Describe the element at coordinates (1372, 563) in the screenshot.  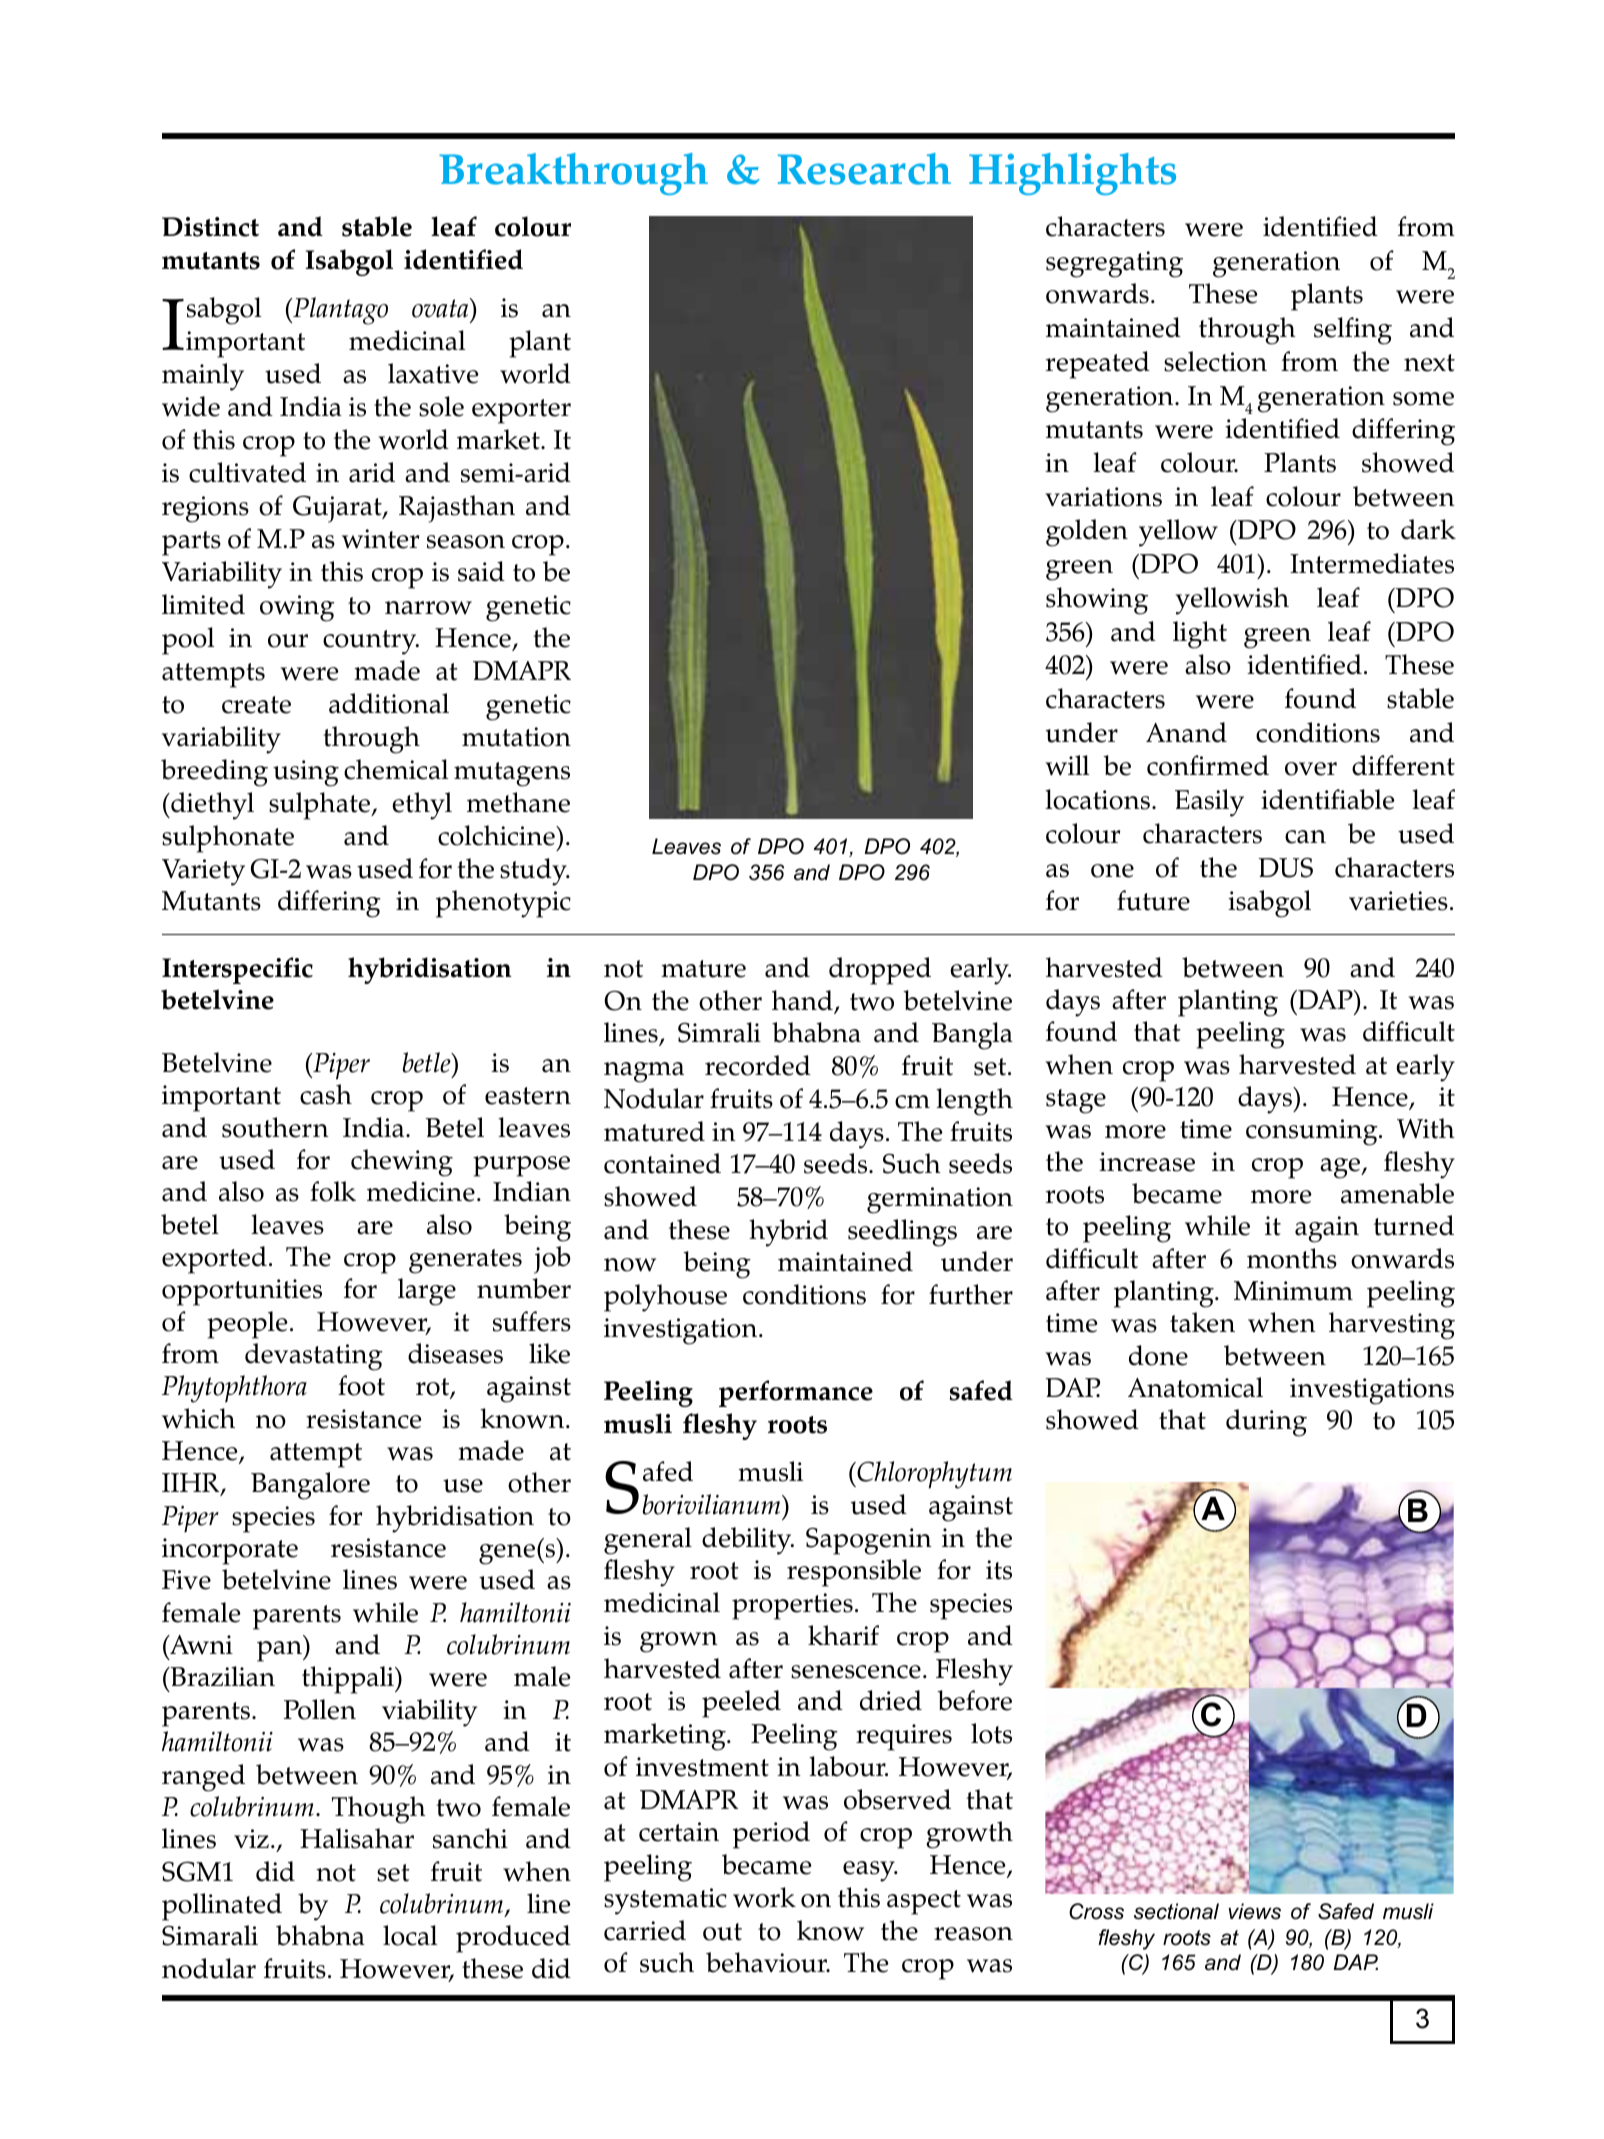
I see `Intermediates` at that location.
